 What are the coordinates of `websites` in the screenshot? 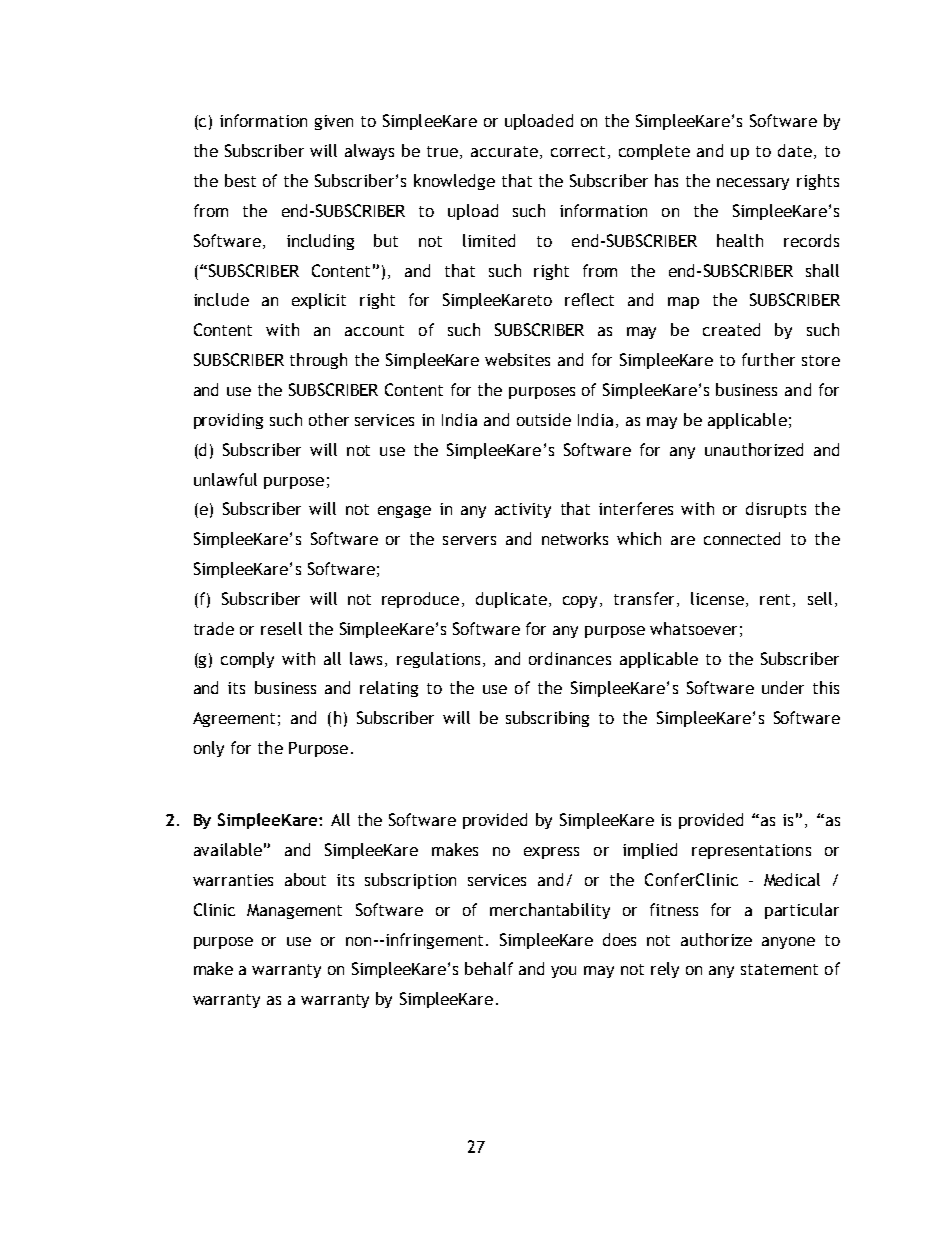 It's located at (517, 359).
